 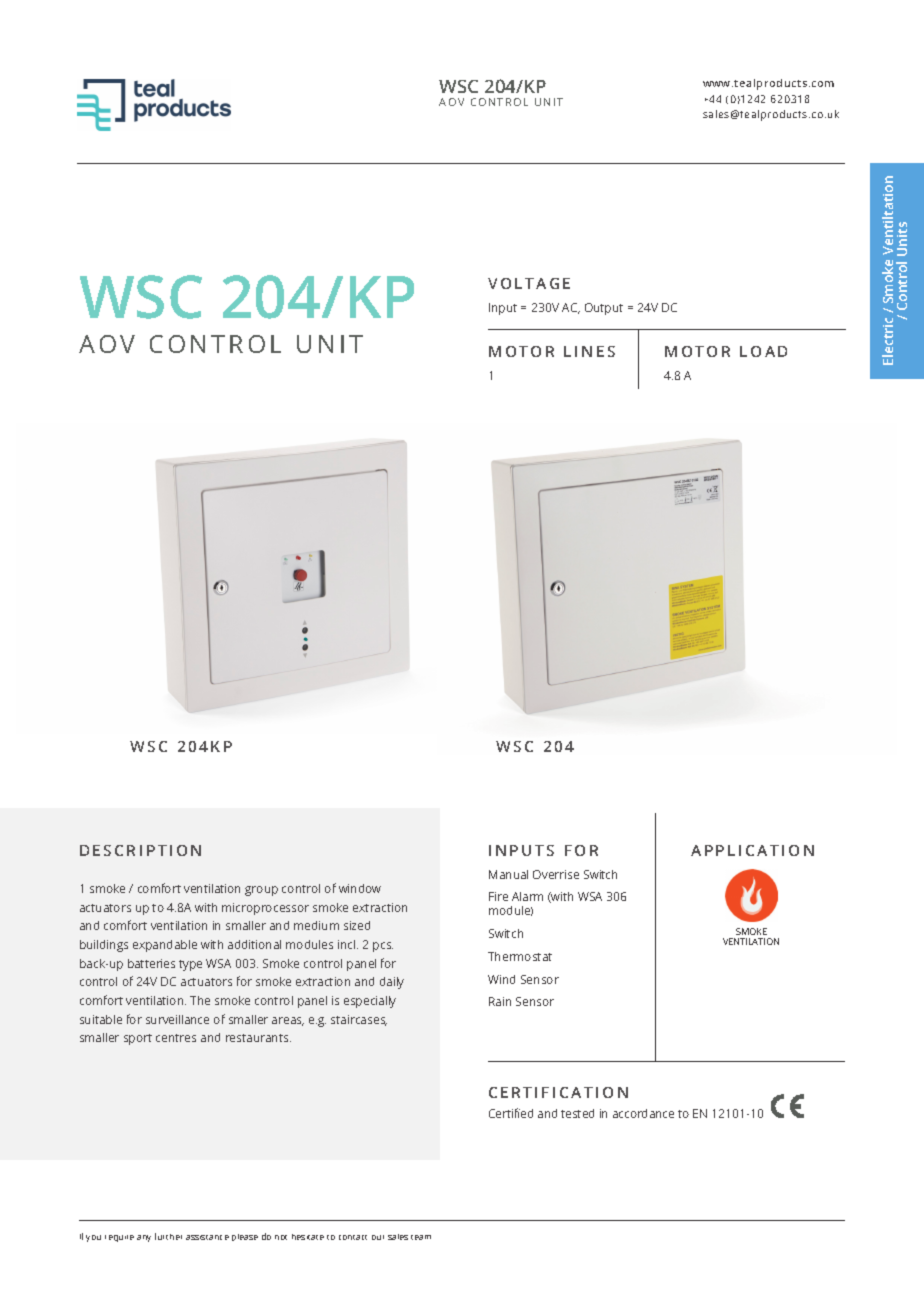 I want to click on further, so click(x=168, y=1236).
